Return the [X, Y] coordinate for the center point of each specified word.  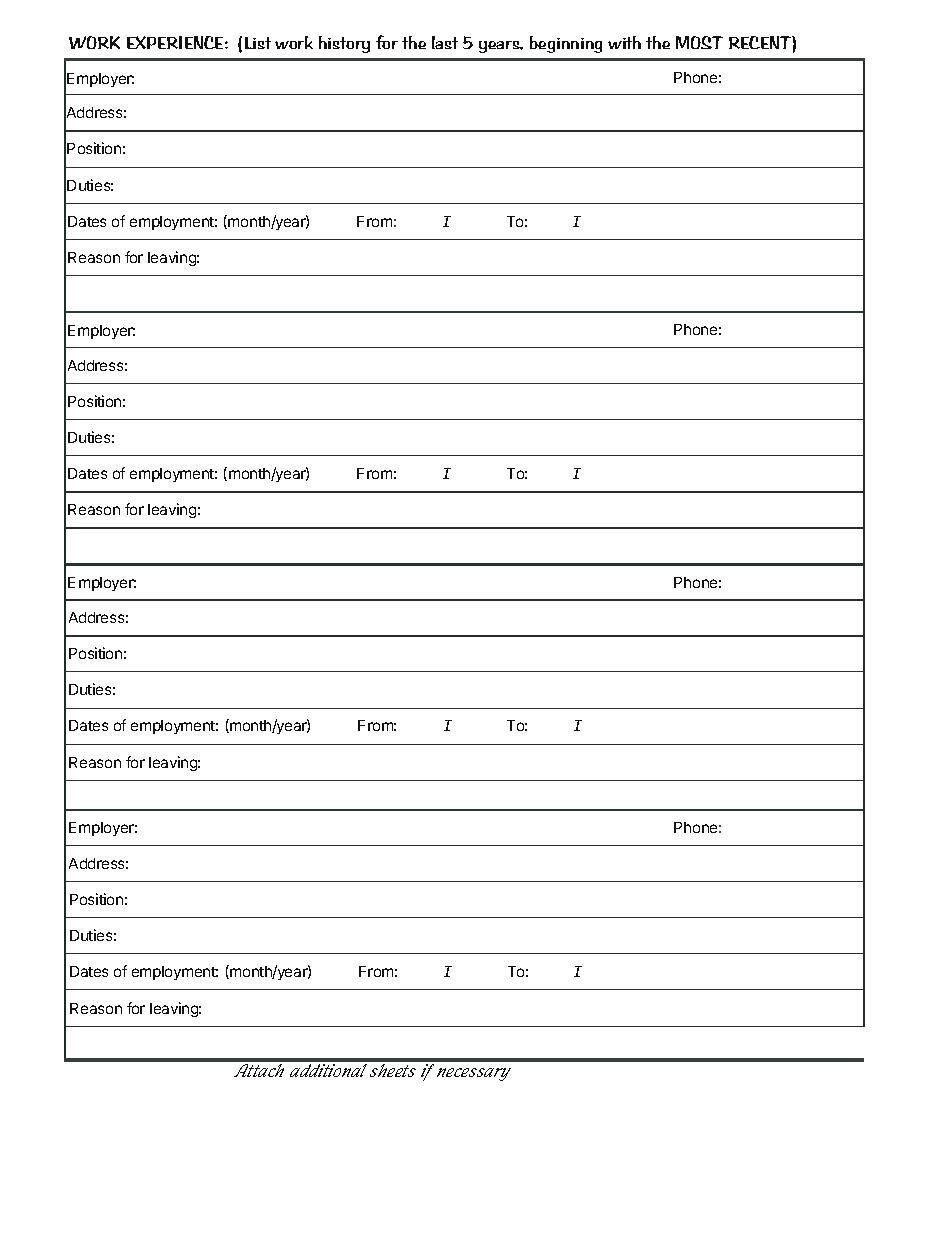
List [258, 43]
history [344, 44]
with [624, 42]
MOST [699, 42]
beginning [566, 44]
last [445, 42]
